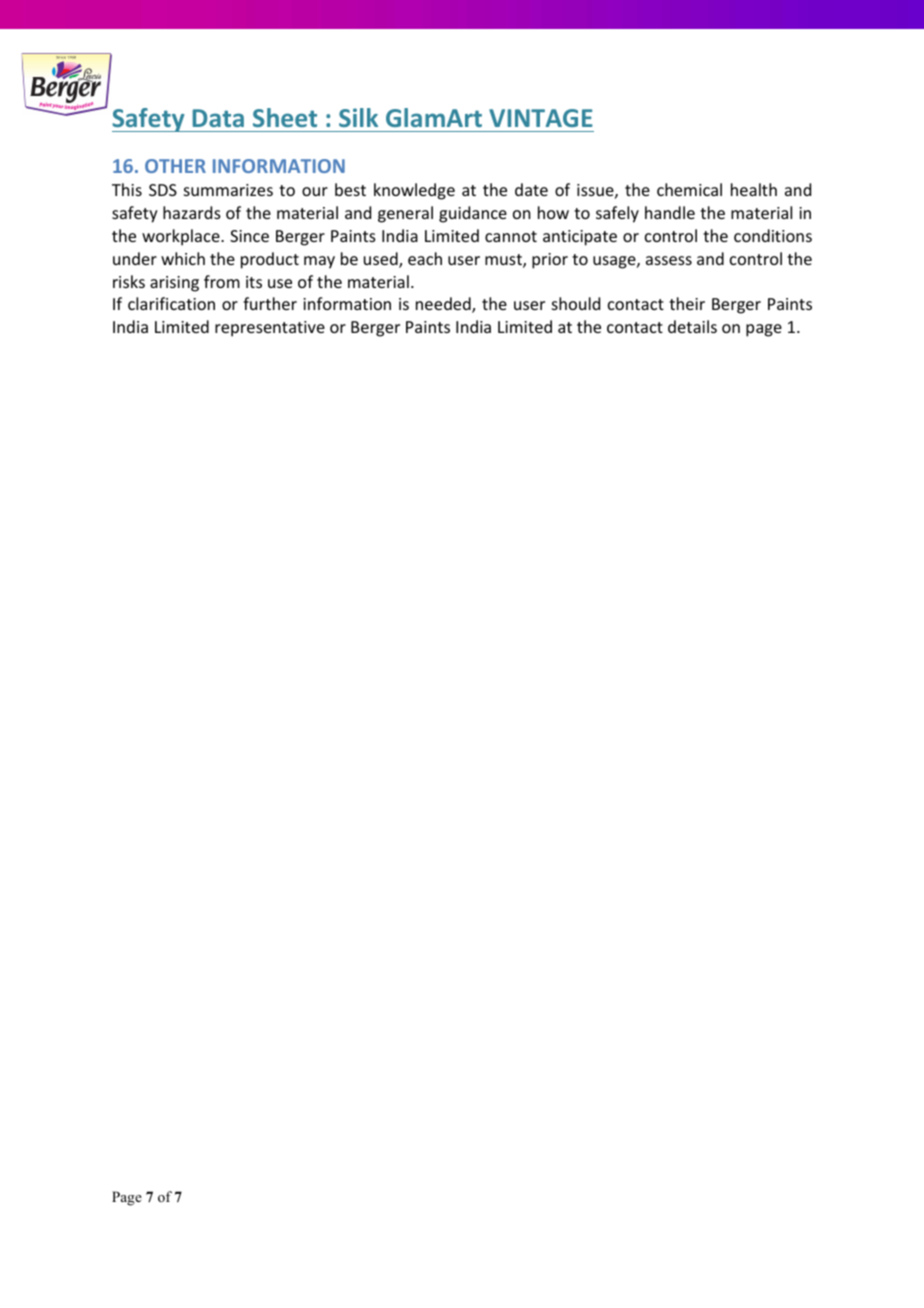  I want to click on Silk, so click(358, 117).
